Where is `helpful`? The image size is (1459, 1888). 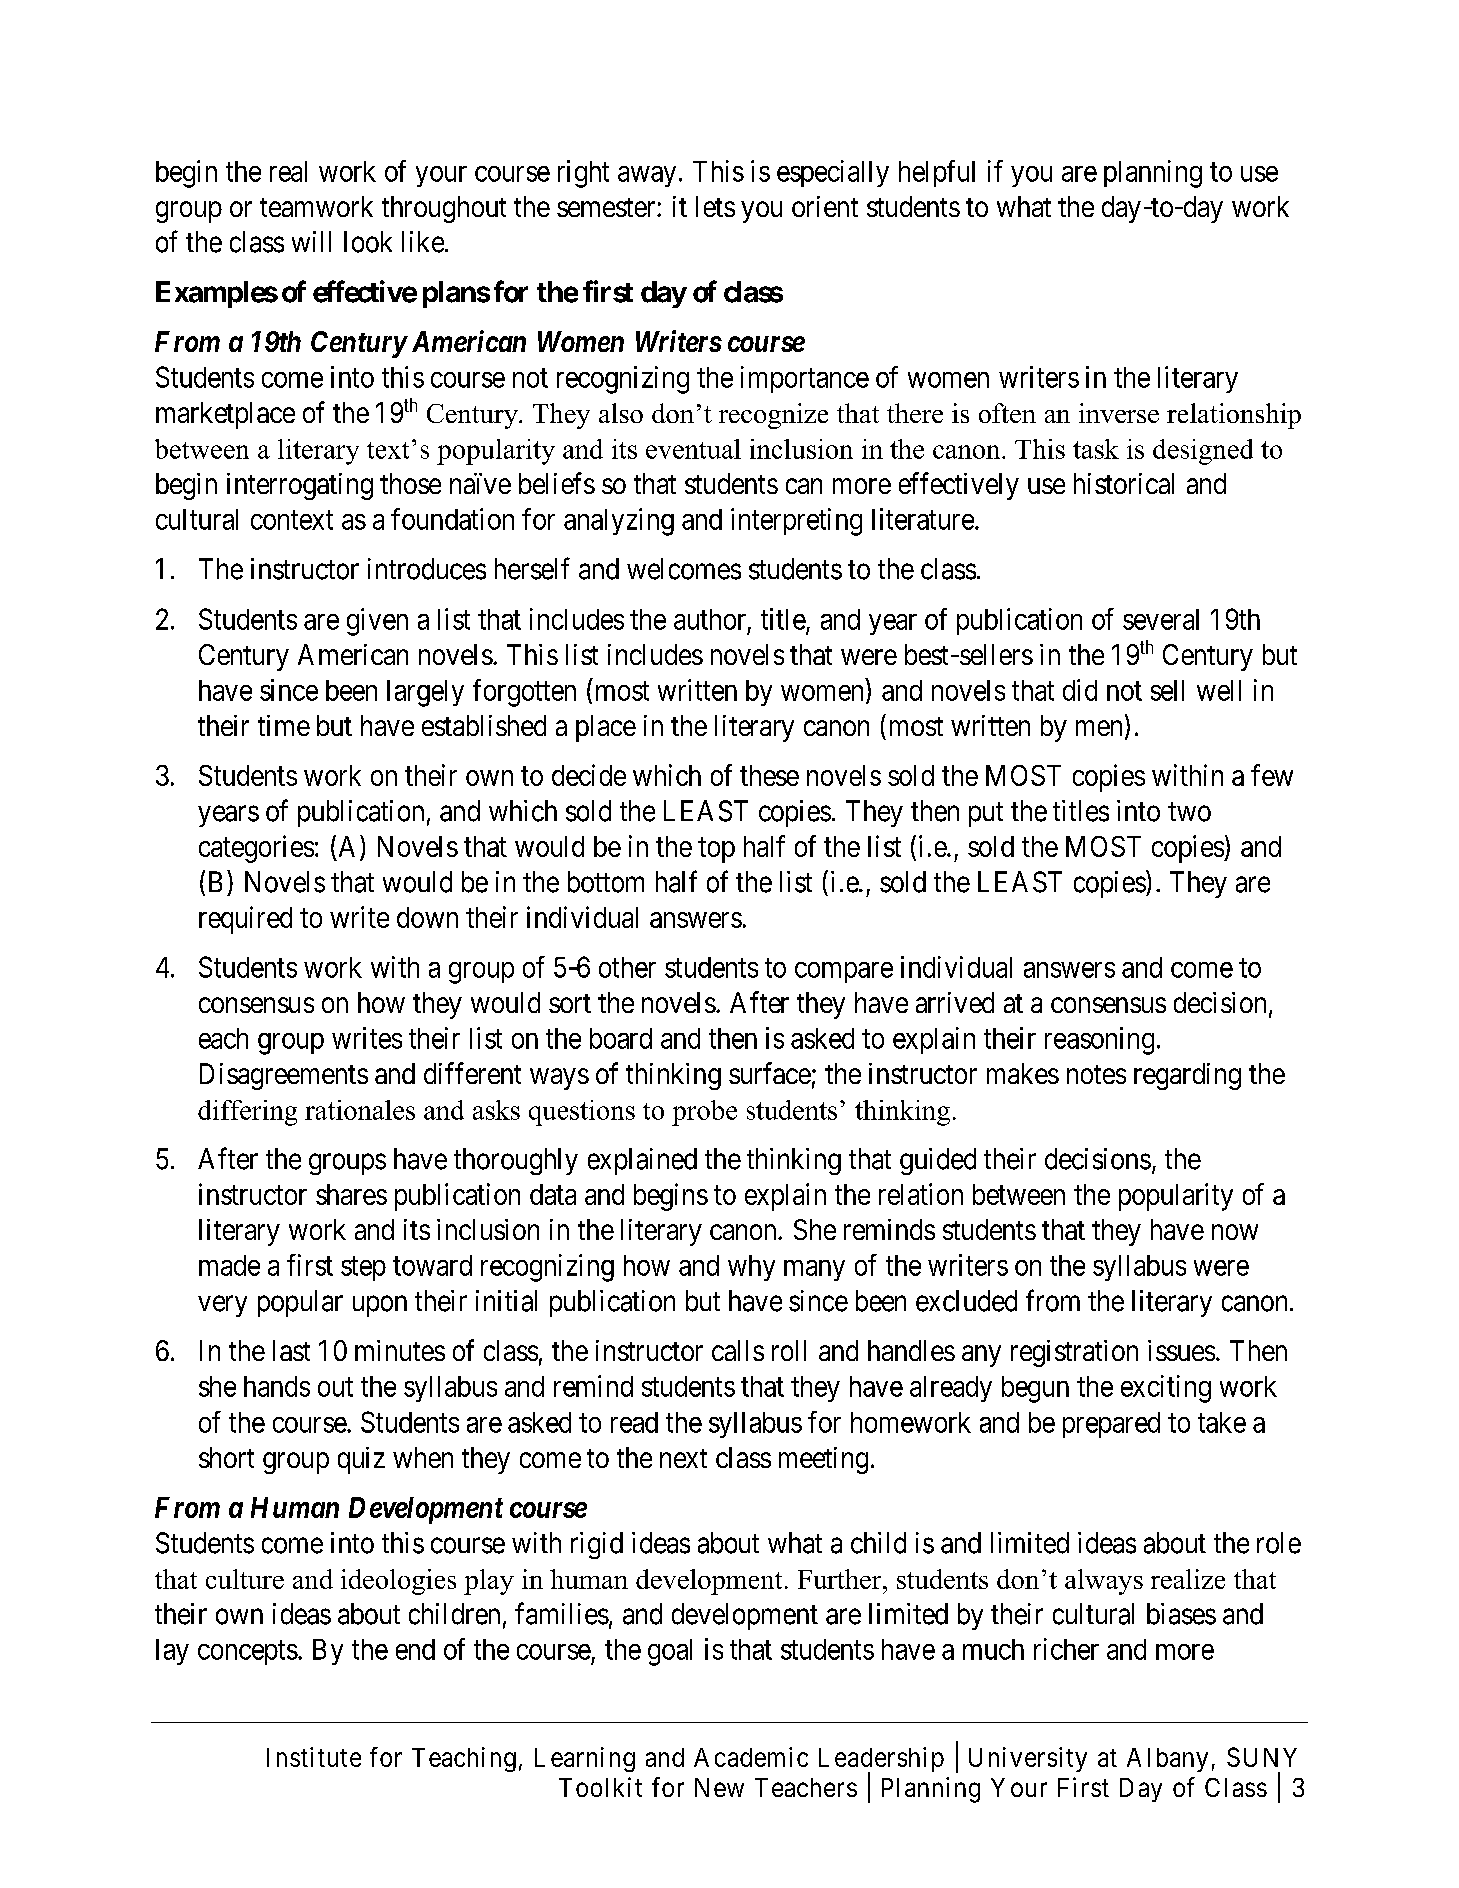
helpful is located at coordinates (937, 173).
